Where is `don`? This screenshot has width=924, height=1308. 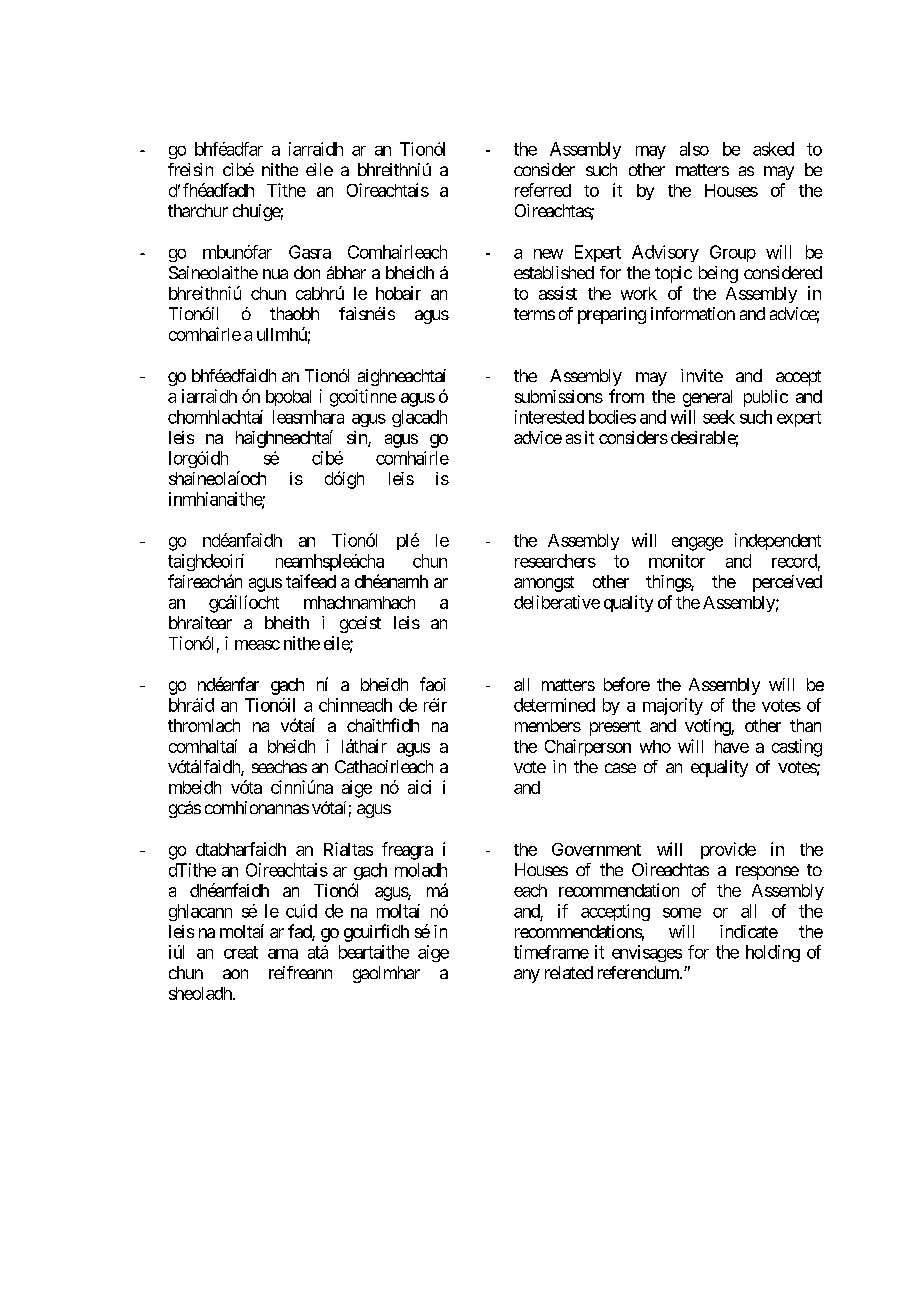
don is located at coordinates (307, 272).
